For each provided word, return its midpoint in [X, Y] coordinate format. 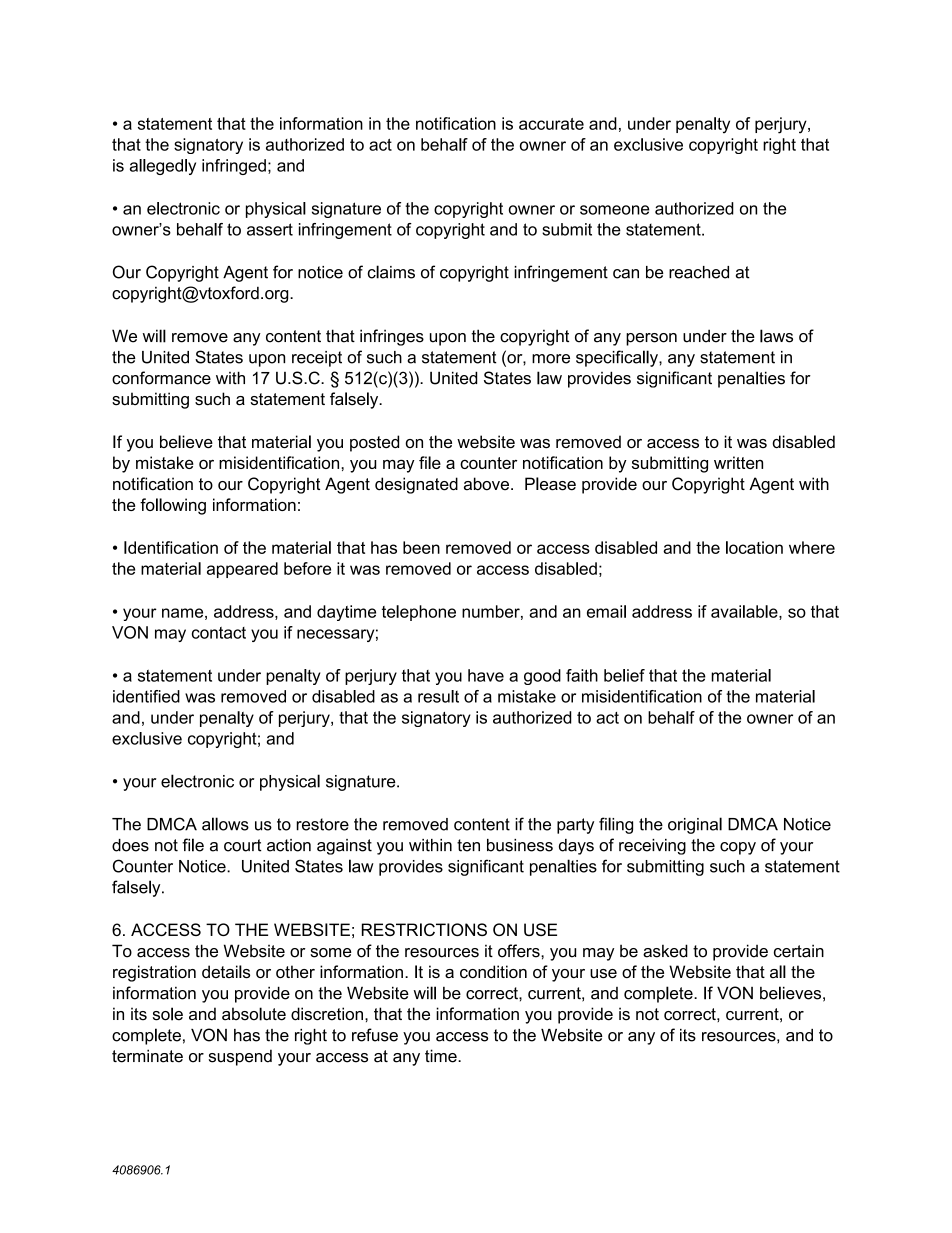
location [754, 547]
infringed [234, 167]
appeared [242, 570]
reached [699, 272]
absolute [254, 1014]
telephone [419, 613]
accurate [551, 124]
